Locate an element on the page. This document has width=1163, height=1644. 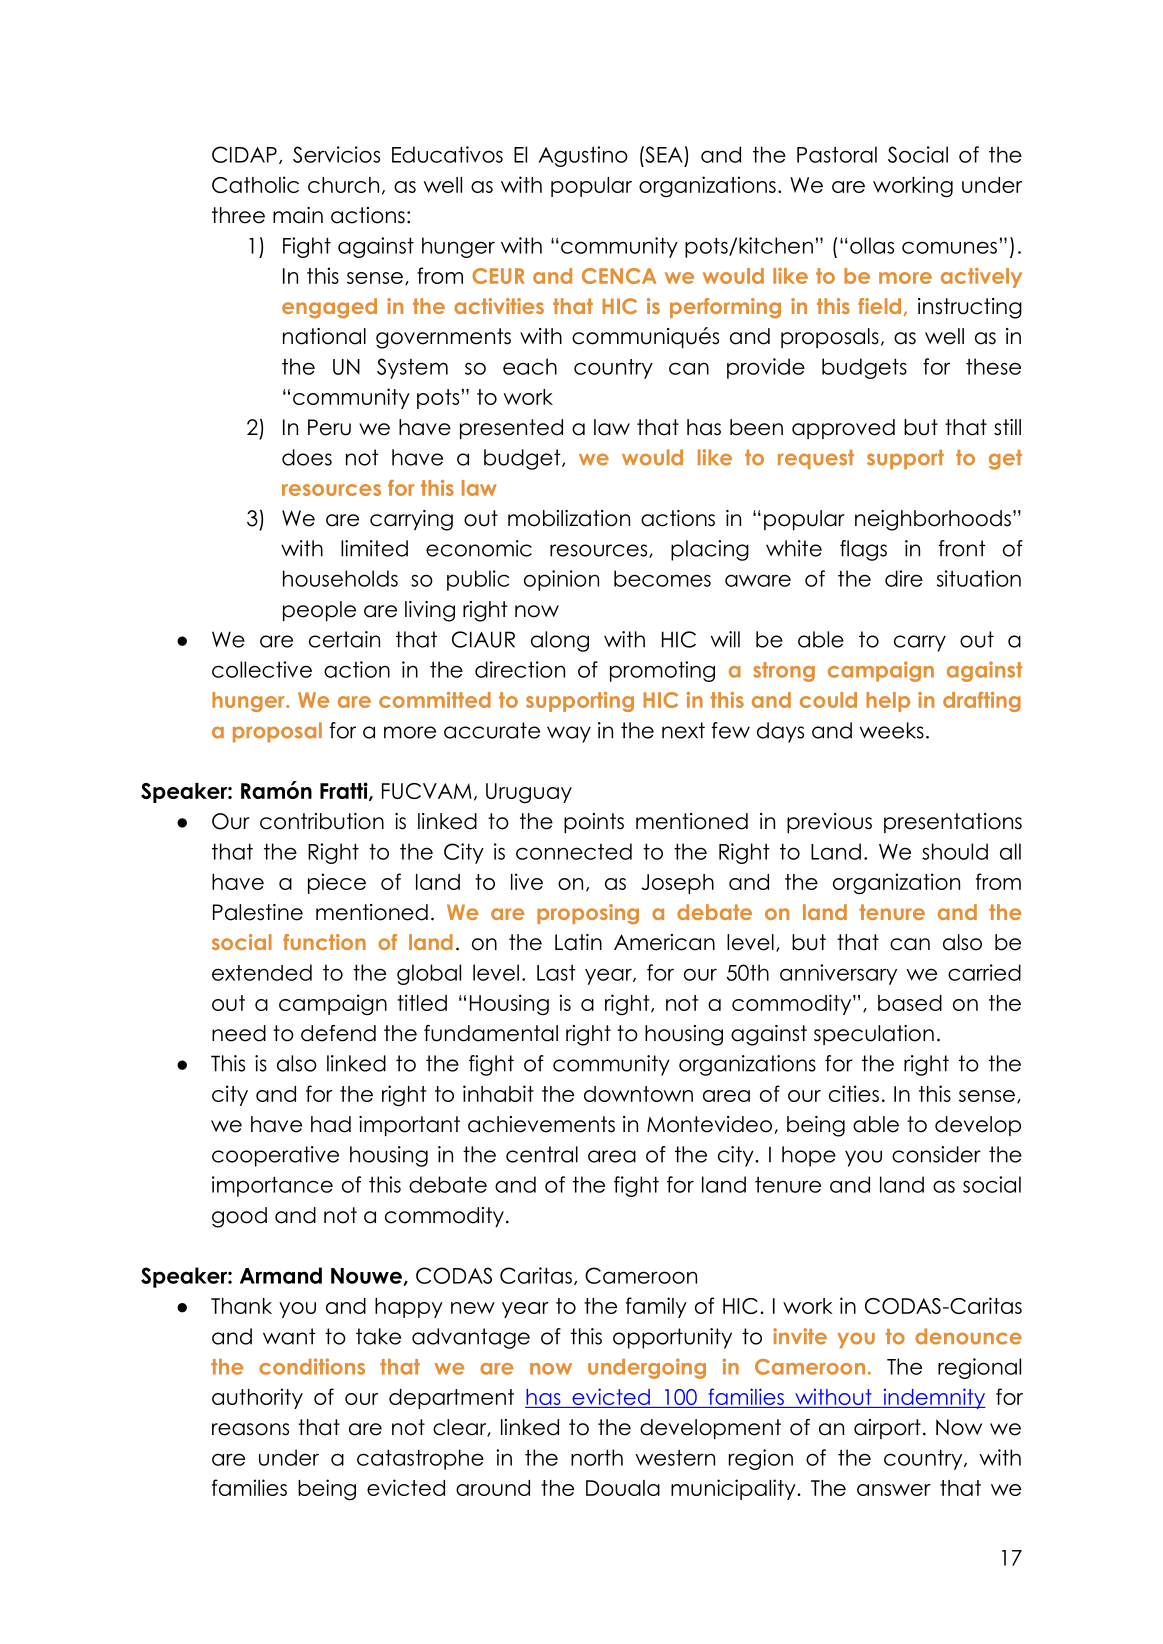
points is located at coordinates (594, 823).
